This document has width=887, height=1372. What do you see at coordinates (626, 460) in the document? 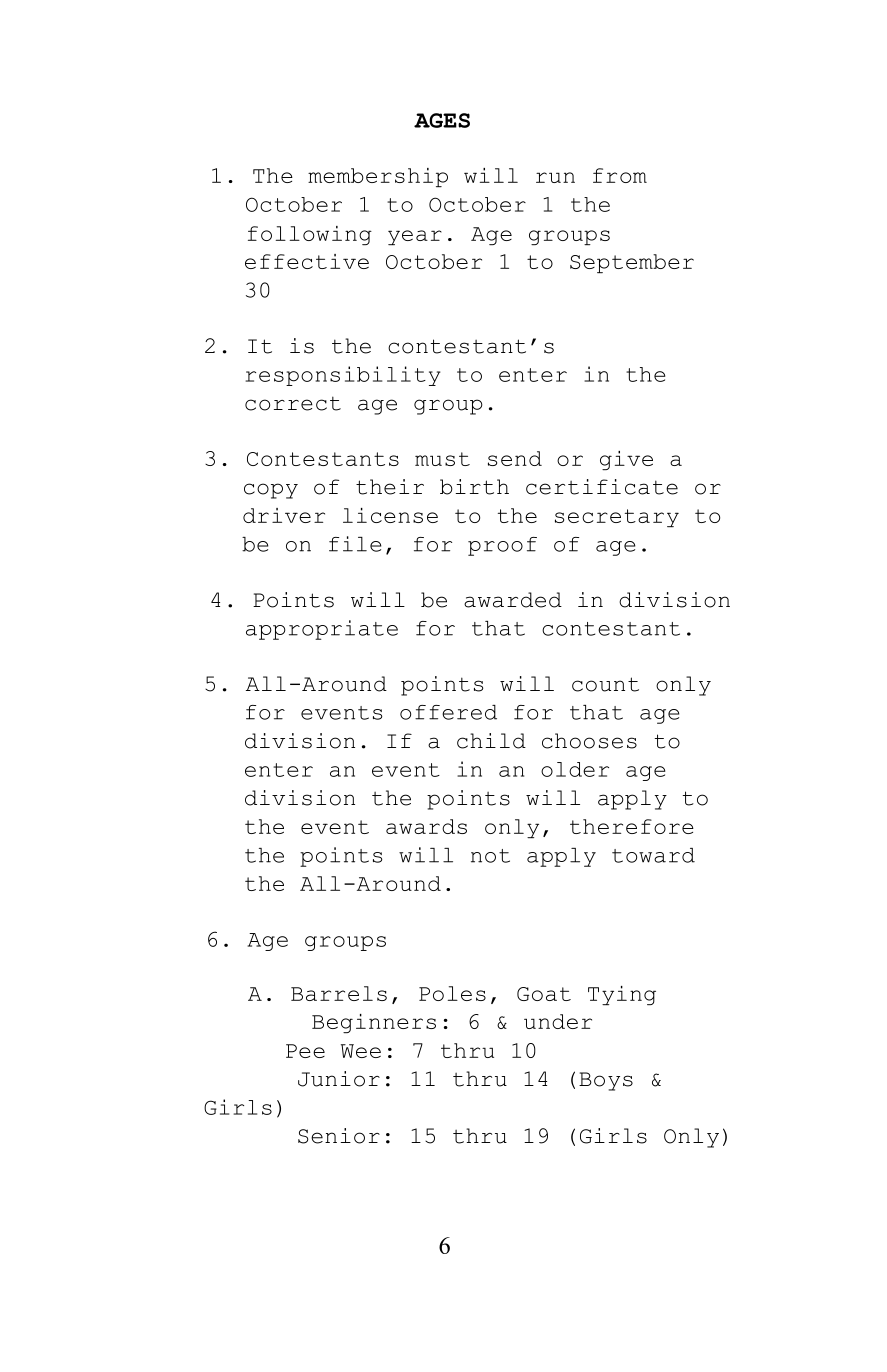
I see `give` at bounding box center [626, 460].
